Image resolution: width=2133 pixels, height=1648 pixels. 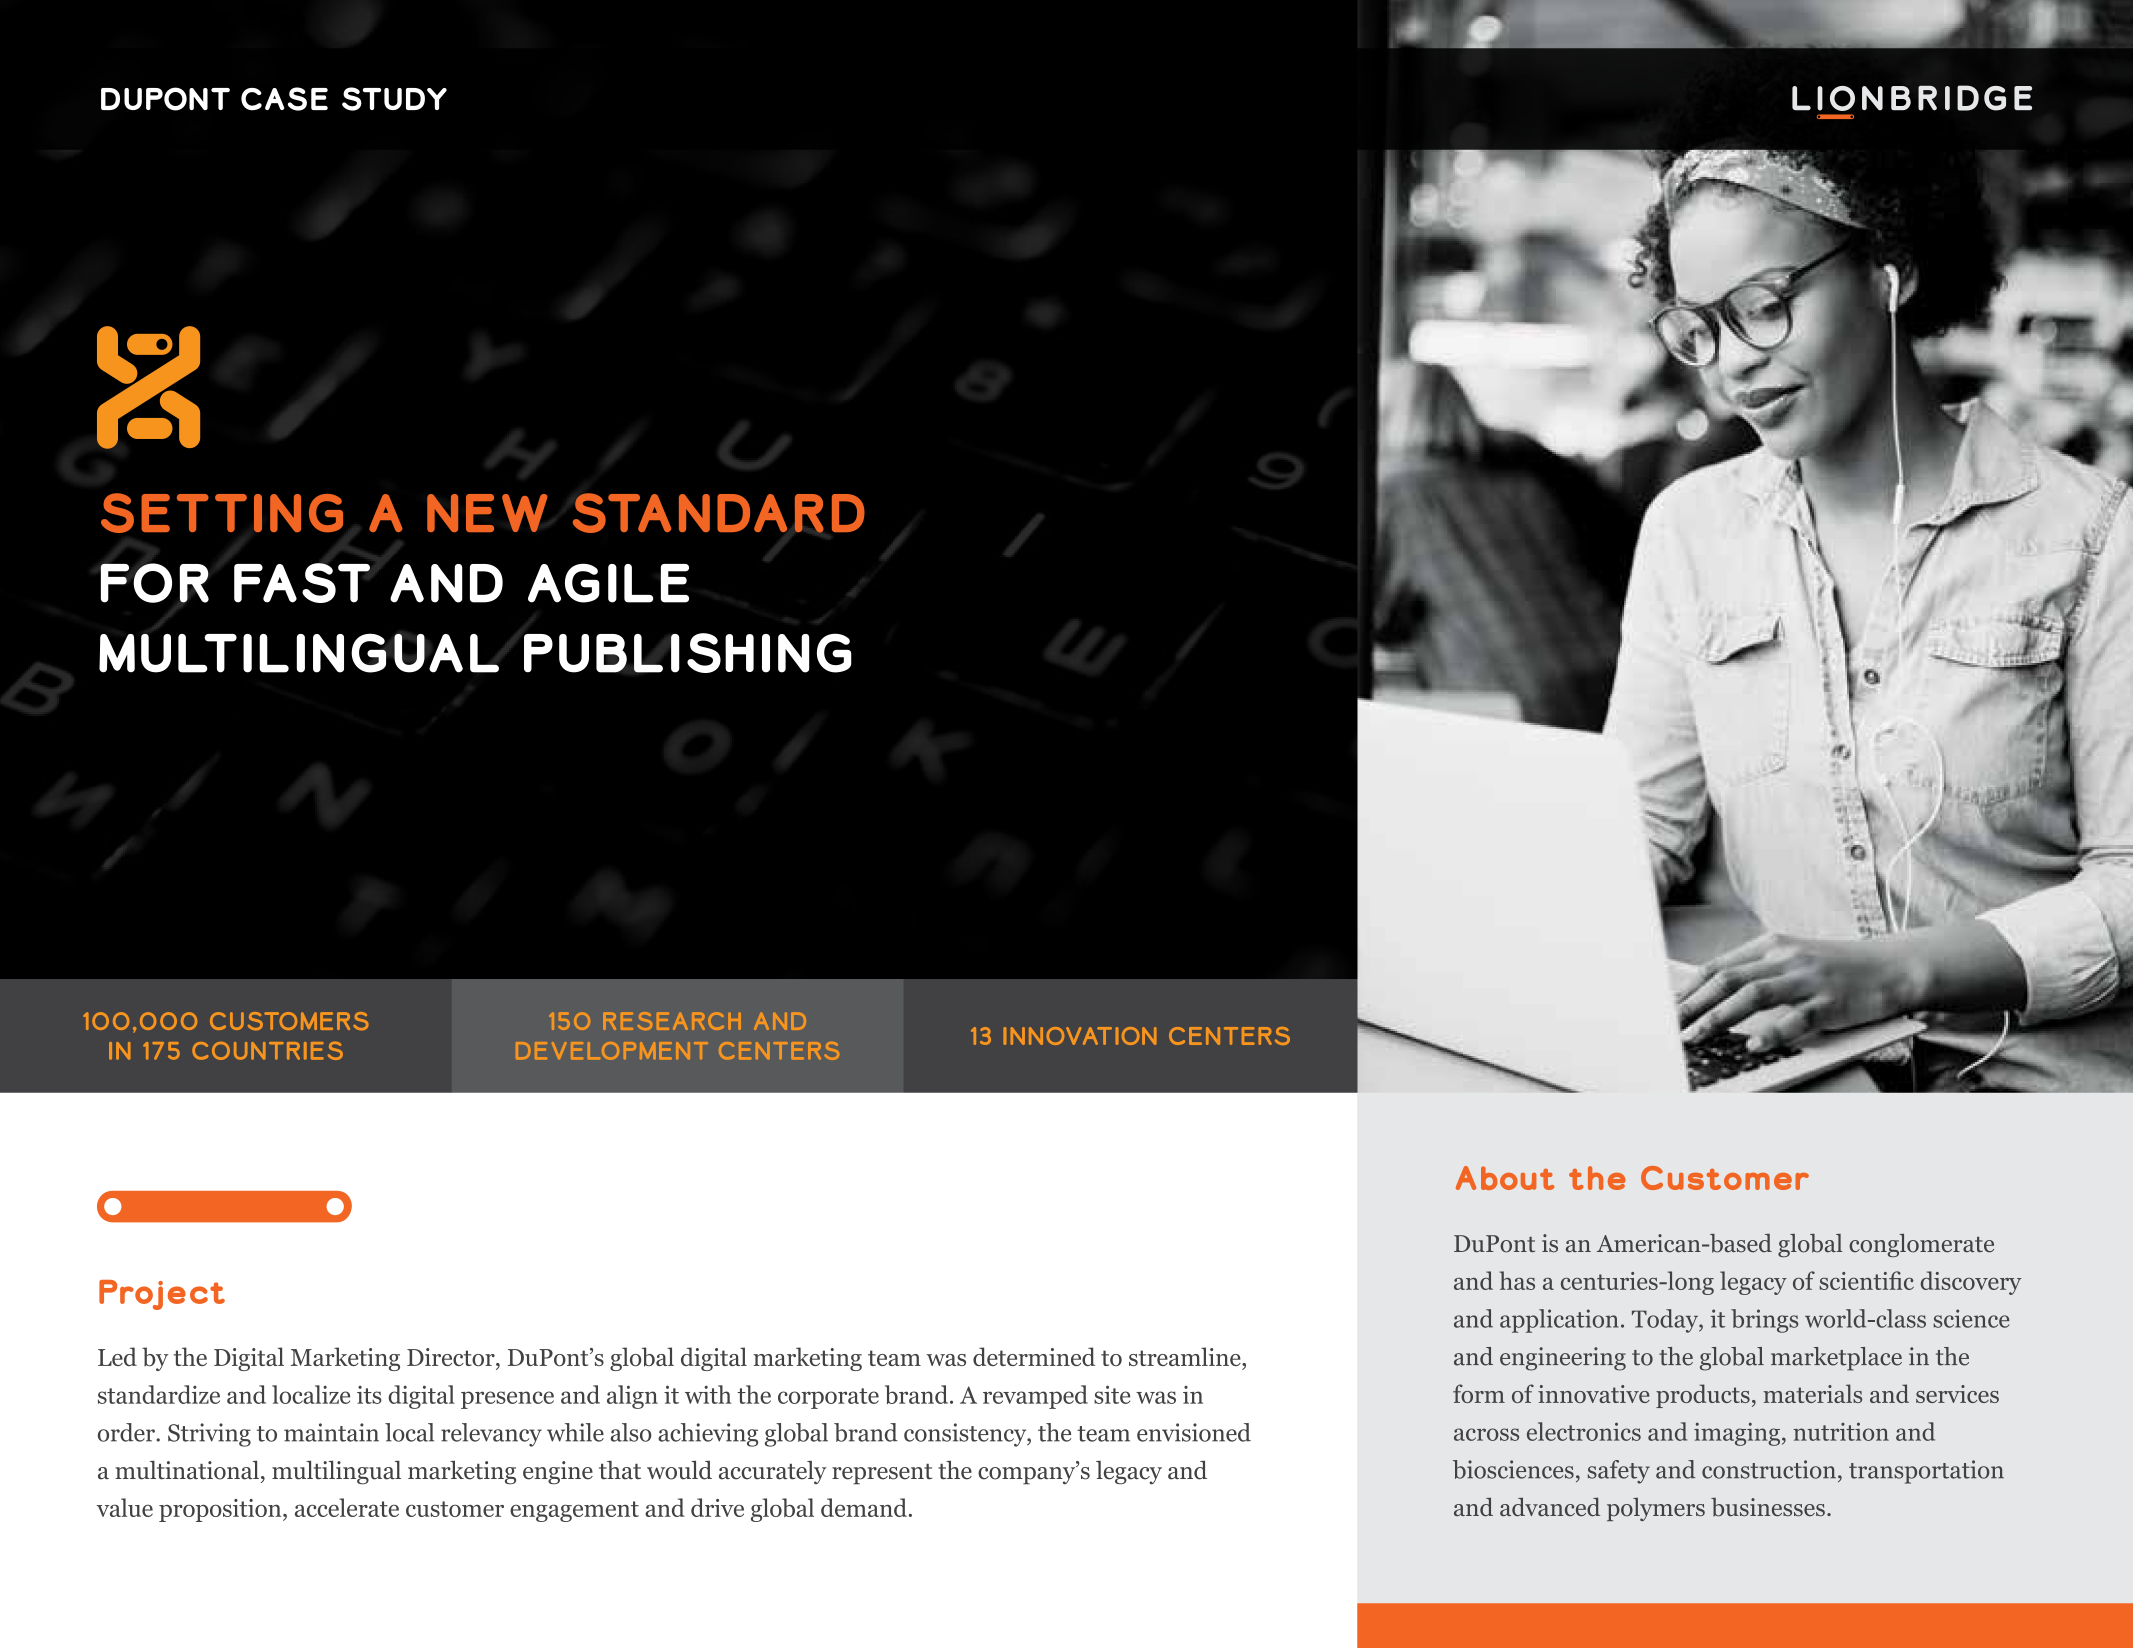 What do you see at coordinates (394, 99) in the page?
I see `STUDY` at bounding box center [394, 99].
